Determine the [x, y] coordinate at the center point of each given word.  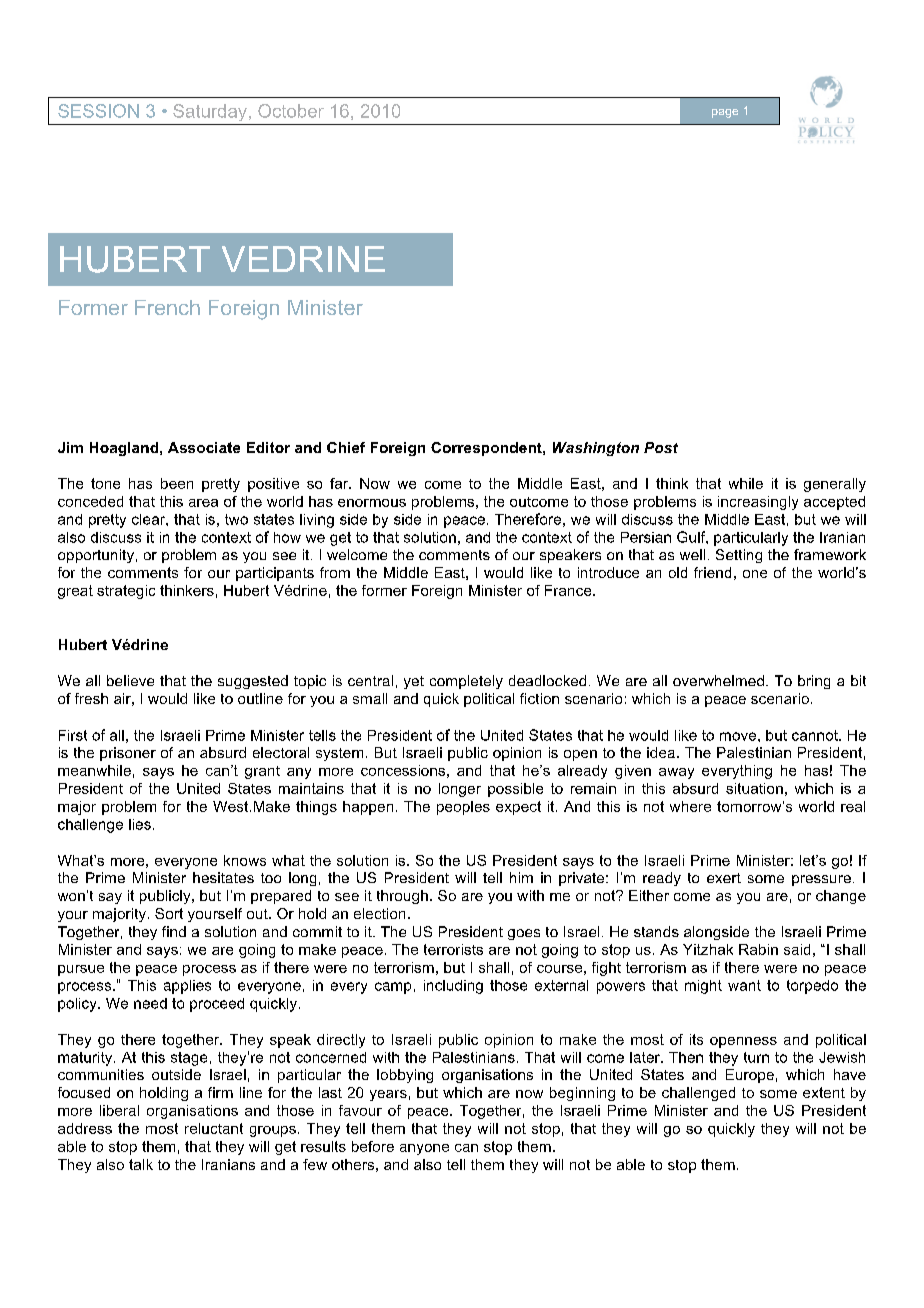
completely [466, 682]
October [291, 111]
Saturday [210, 112]
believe [130, 680]
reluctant [214, 1128]
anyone [424, 1149]
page [725, 113]
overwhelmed [718, 680]
